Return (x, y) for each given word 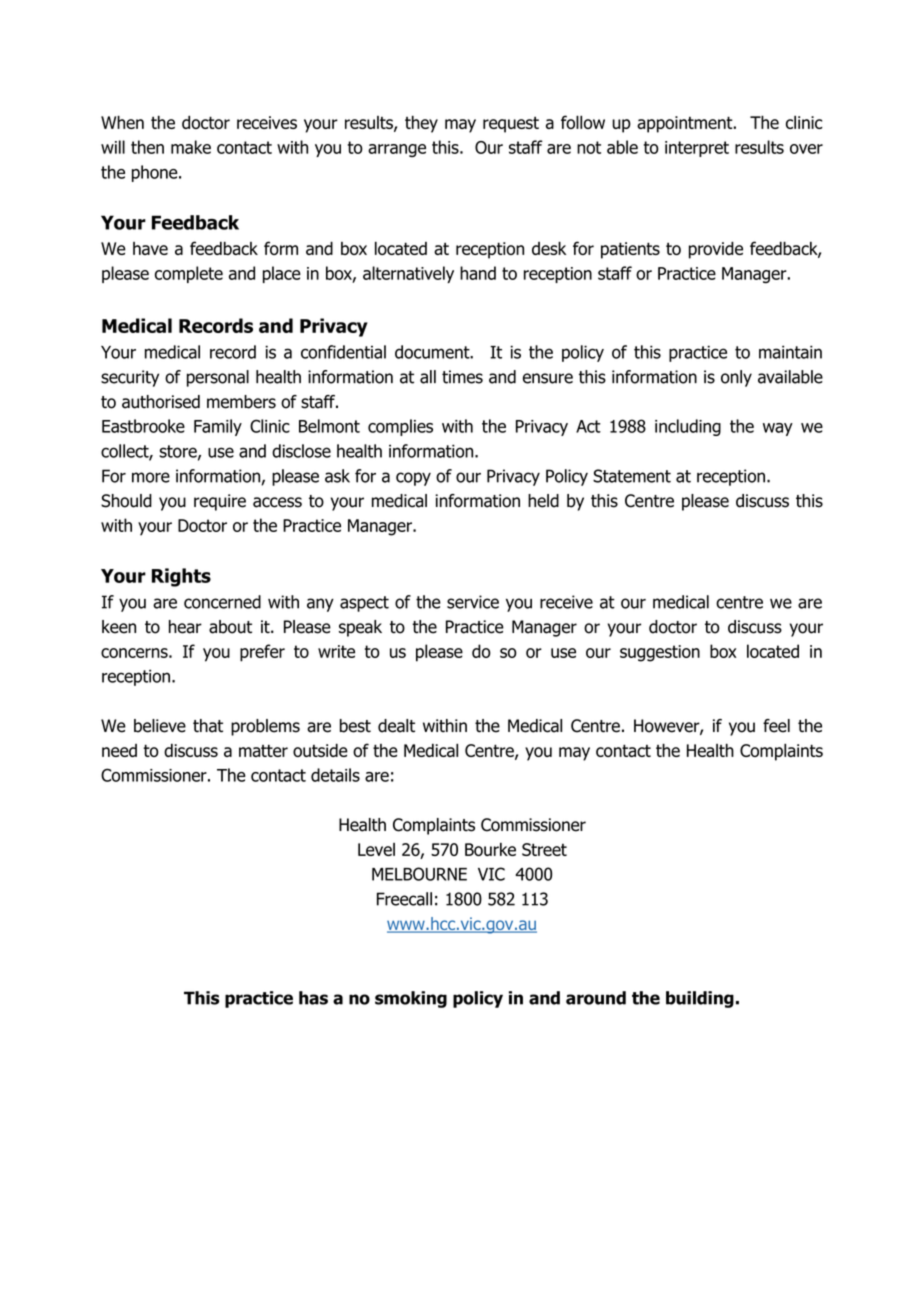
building (700, 999)
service (473, 602)
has (313, 998)
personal (218, 378)
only (736, 378)
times (462, 377)
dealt (396, 726)
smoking (411, 999)
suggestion (660, 653)
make (191, 147)
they (421, 124)
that (208, 726)
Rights (181, 577)
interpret (697, 149)
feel (776, 726)
